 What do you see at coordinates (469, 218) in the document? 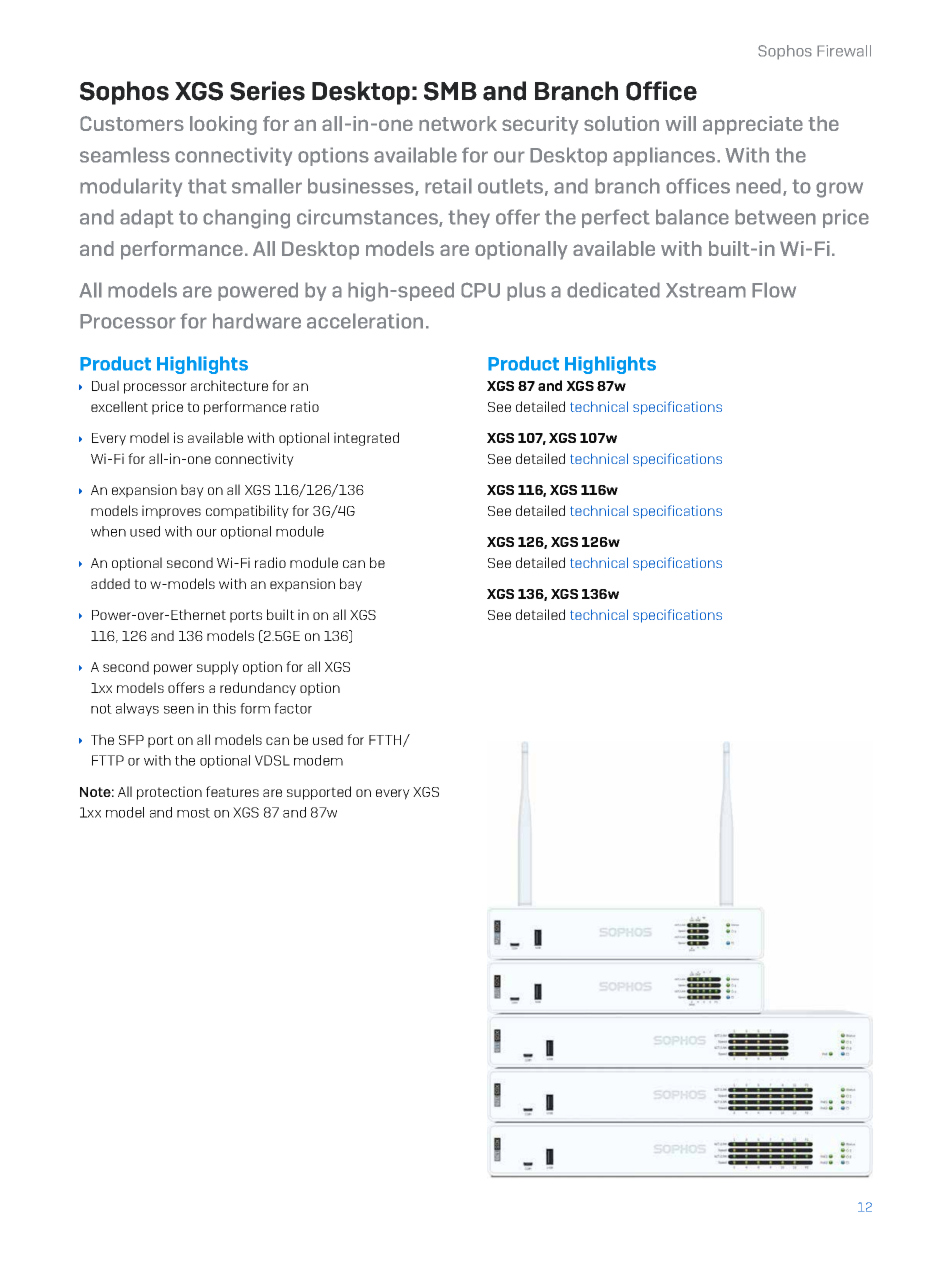
I see `they` at bounding box center [469, 218].
